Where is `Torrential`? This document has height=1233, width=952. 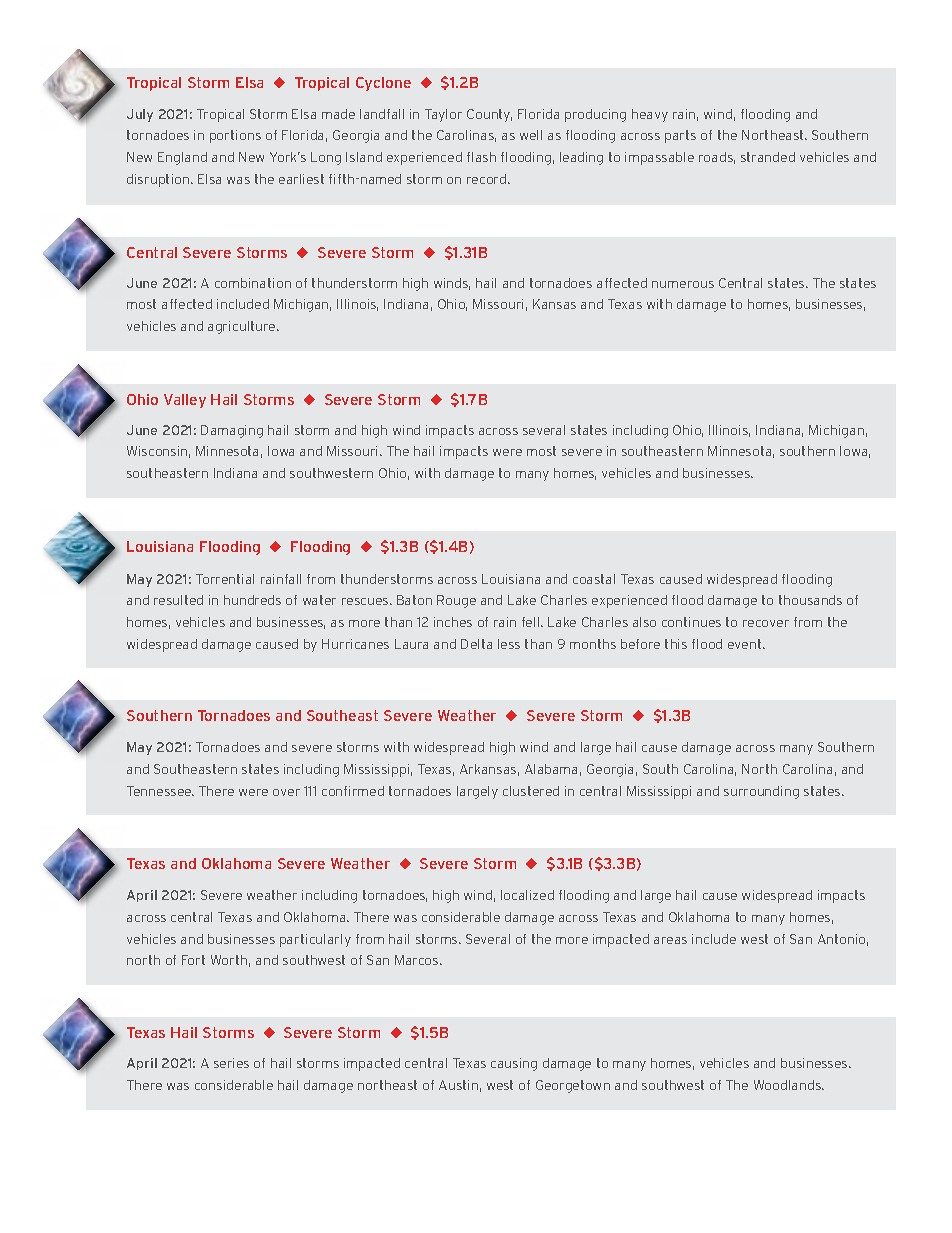
Torrential is located at coordinates (225, 579).
